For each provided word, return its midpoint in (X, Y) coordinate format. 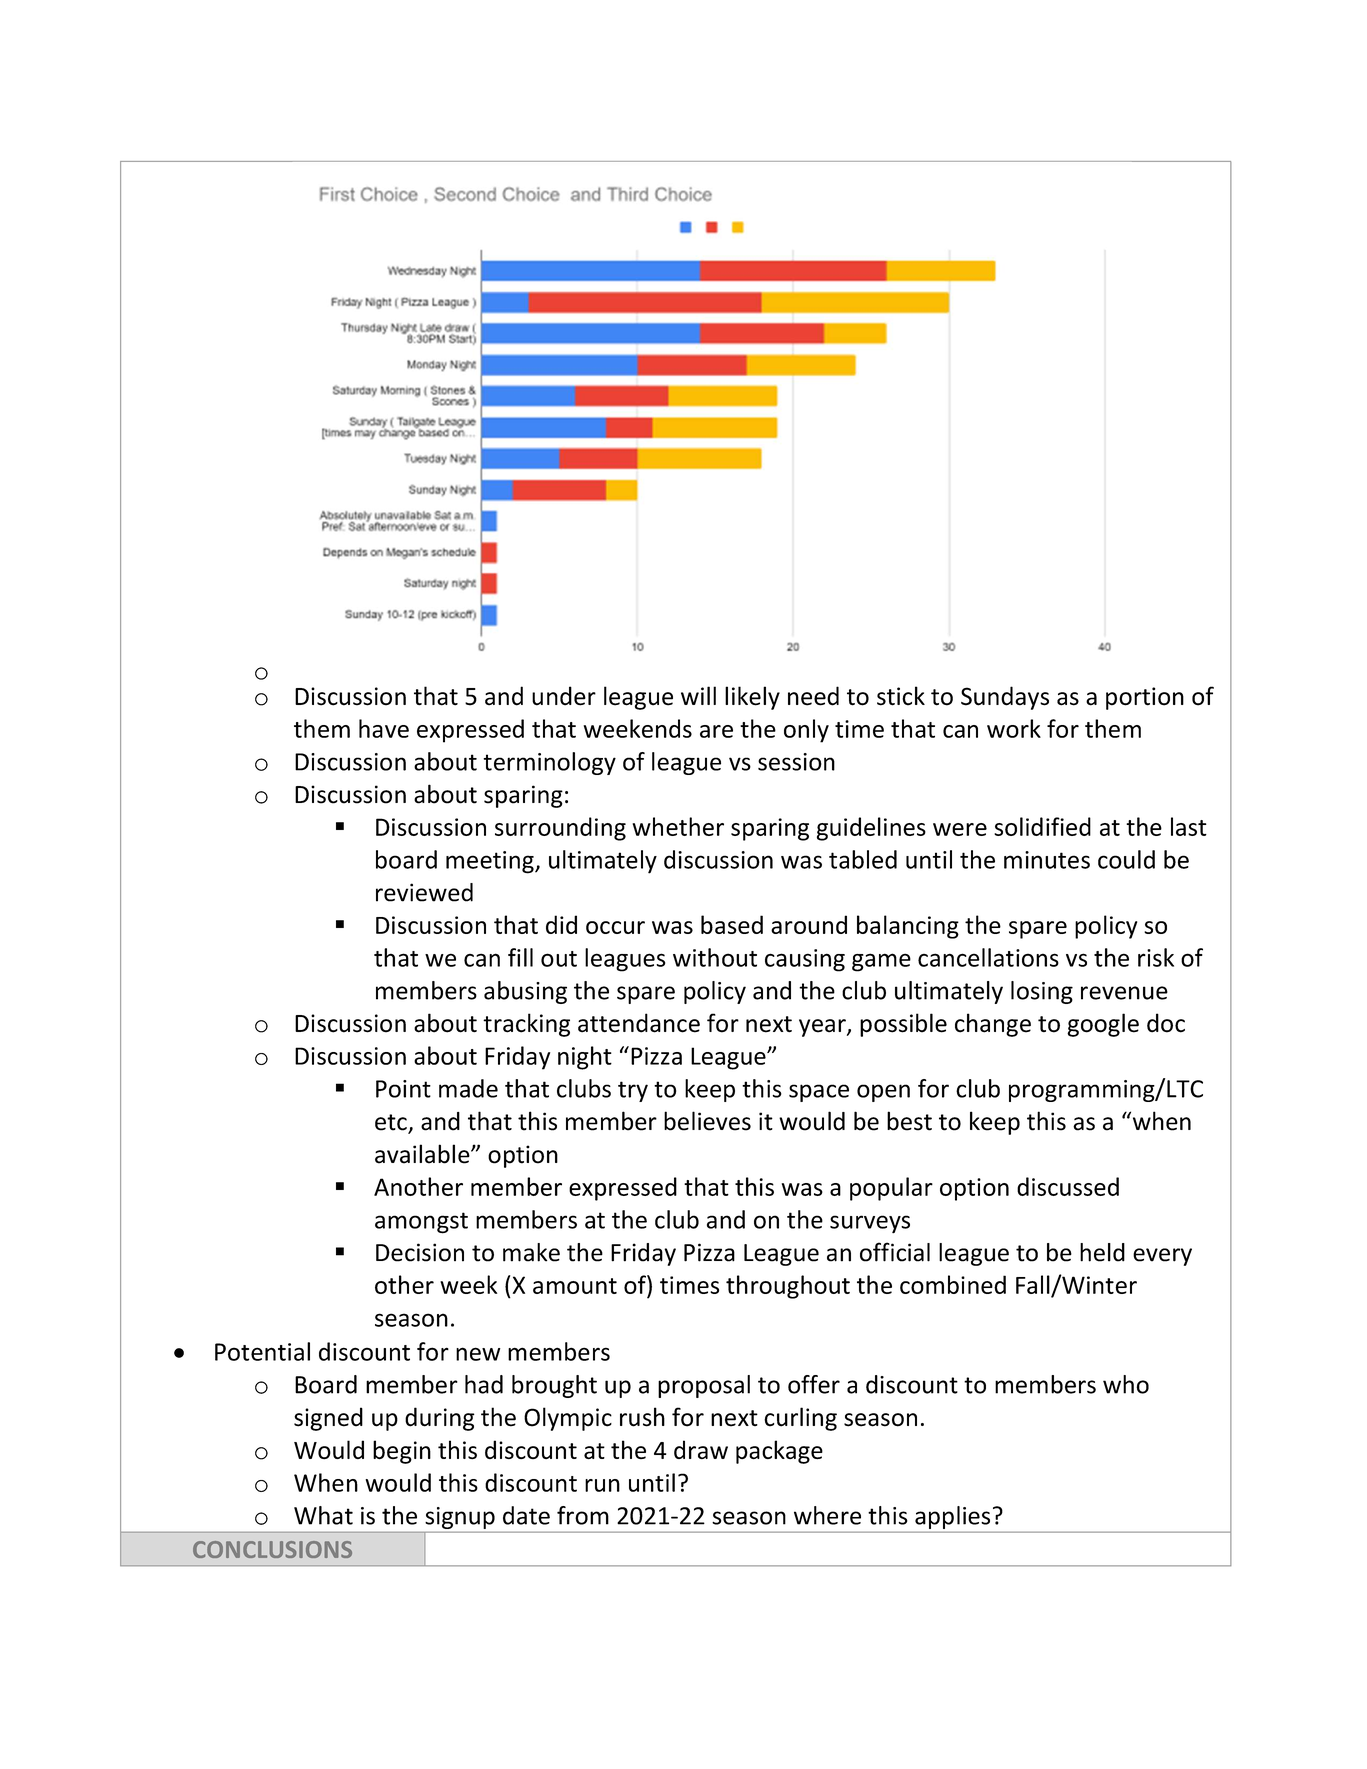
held (1102, 1252)
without (715, 957)
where (827, 1515)
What (323, 1515)
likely (752, 698)
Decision (420, 1252)
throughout (788, 1287)
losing (1042, 992)
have (384, 728)
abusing (525, 992)
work (1014, 728)
